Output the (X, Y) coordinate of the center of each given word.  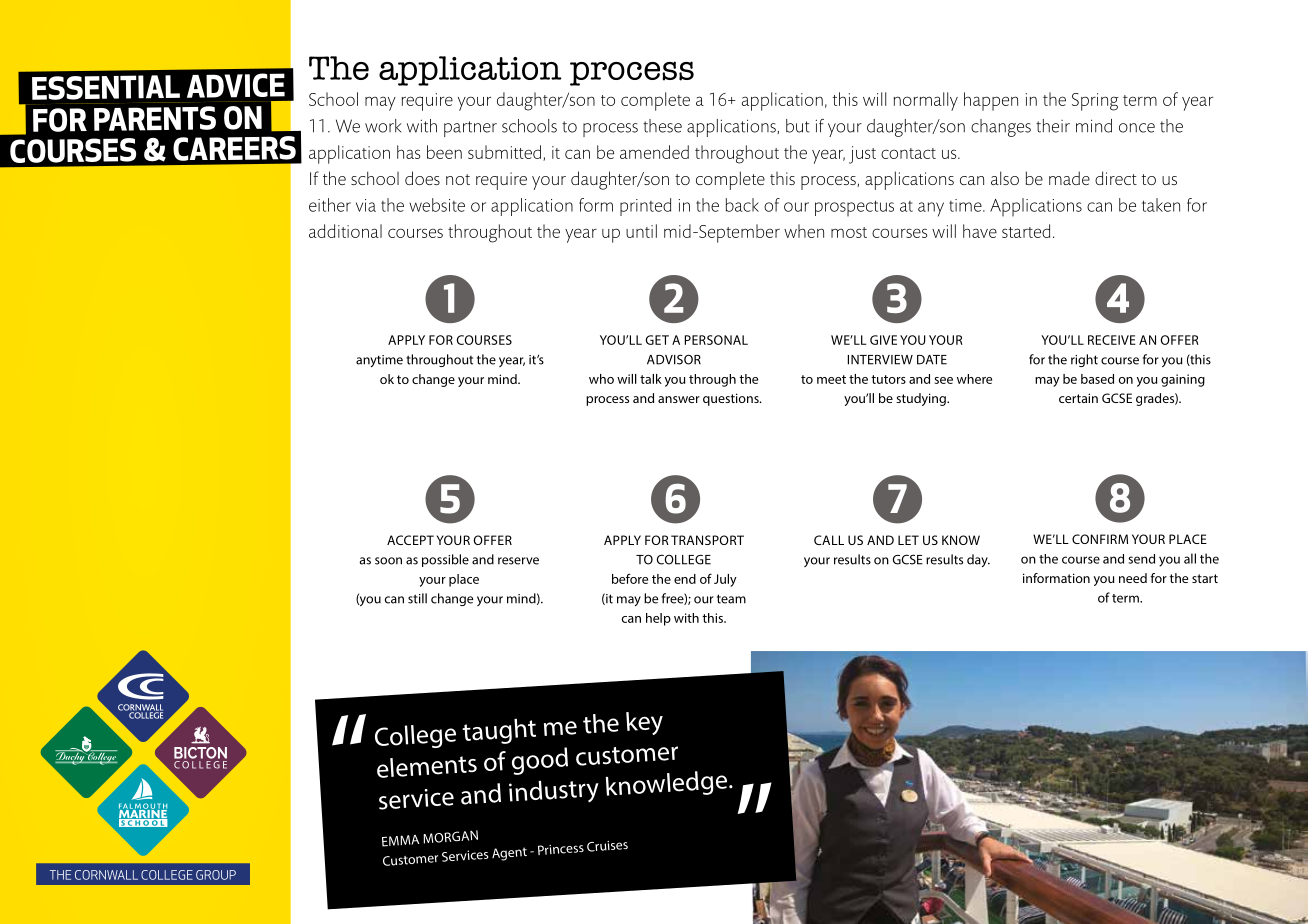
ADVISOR (674, 359)
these (662, 126)
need (1133, 578)
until (641, 231)
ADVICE (236, 85)
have (980, 231)
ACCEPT (410, 540)
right (1084, 360)
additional (345, 231)
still (417, 598)
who (601, 379)
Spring (1095, 102)
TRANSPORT (707, 540)
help (658, 619)
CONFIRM (1100, 539)
